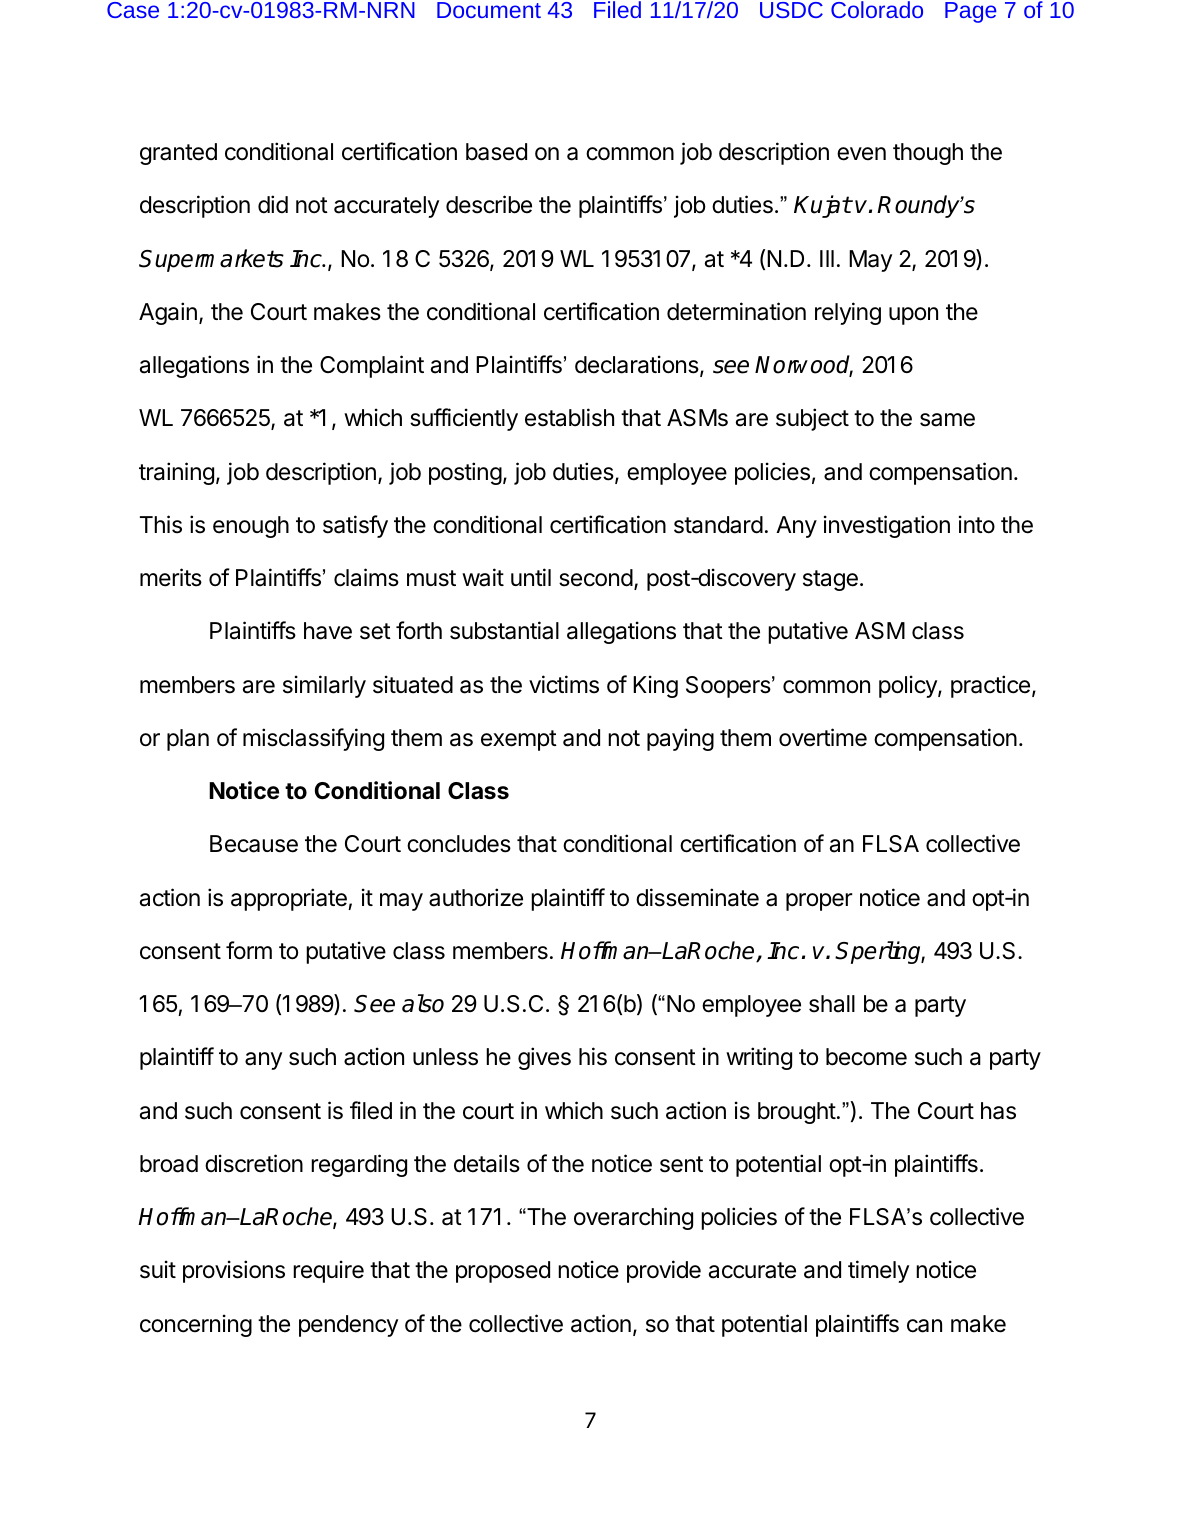  What do you see at coordinates (249, 950) in the page?
I see `form` at bounding box center [249, 950].
